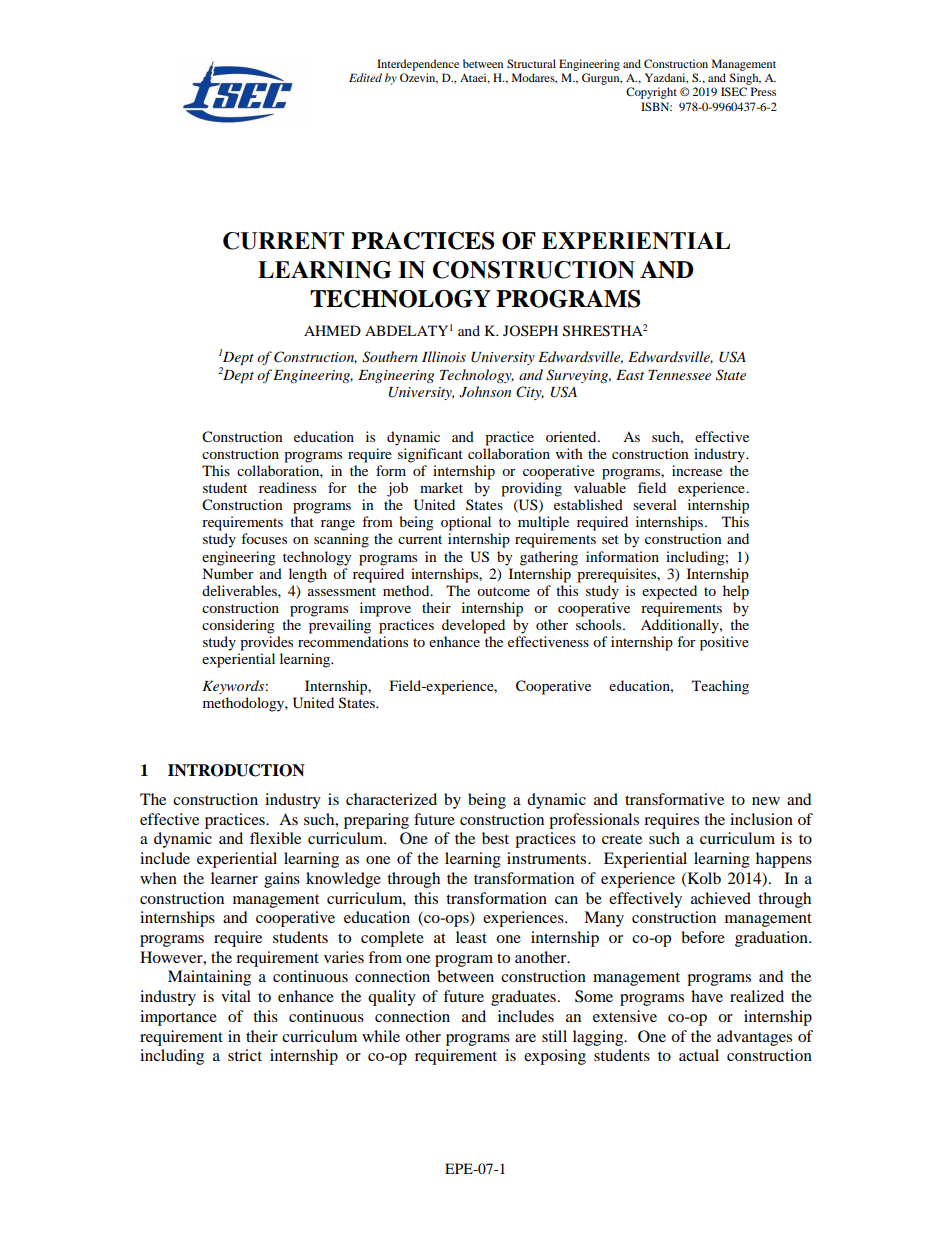 The height and width of the document is (1233, 952). What do you see at coordinates (365, 77) in the document?
I see `Edited` at bounding box center [365, 77].
